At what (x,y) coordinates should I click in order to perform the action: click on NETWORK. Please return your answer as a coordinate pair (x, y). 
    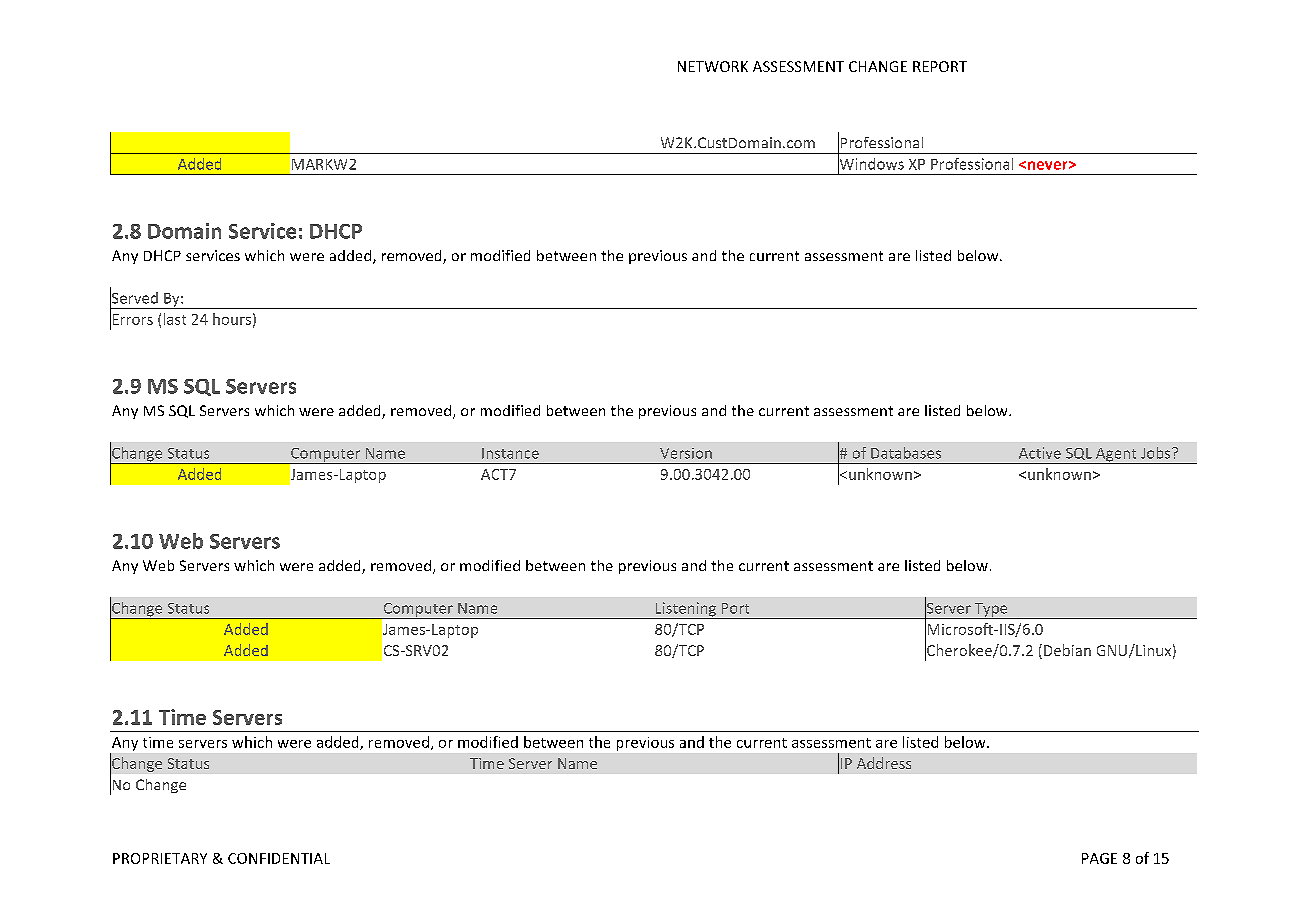
    Looking at the image, I should click on (713, 66).
